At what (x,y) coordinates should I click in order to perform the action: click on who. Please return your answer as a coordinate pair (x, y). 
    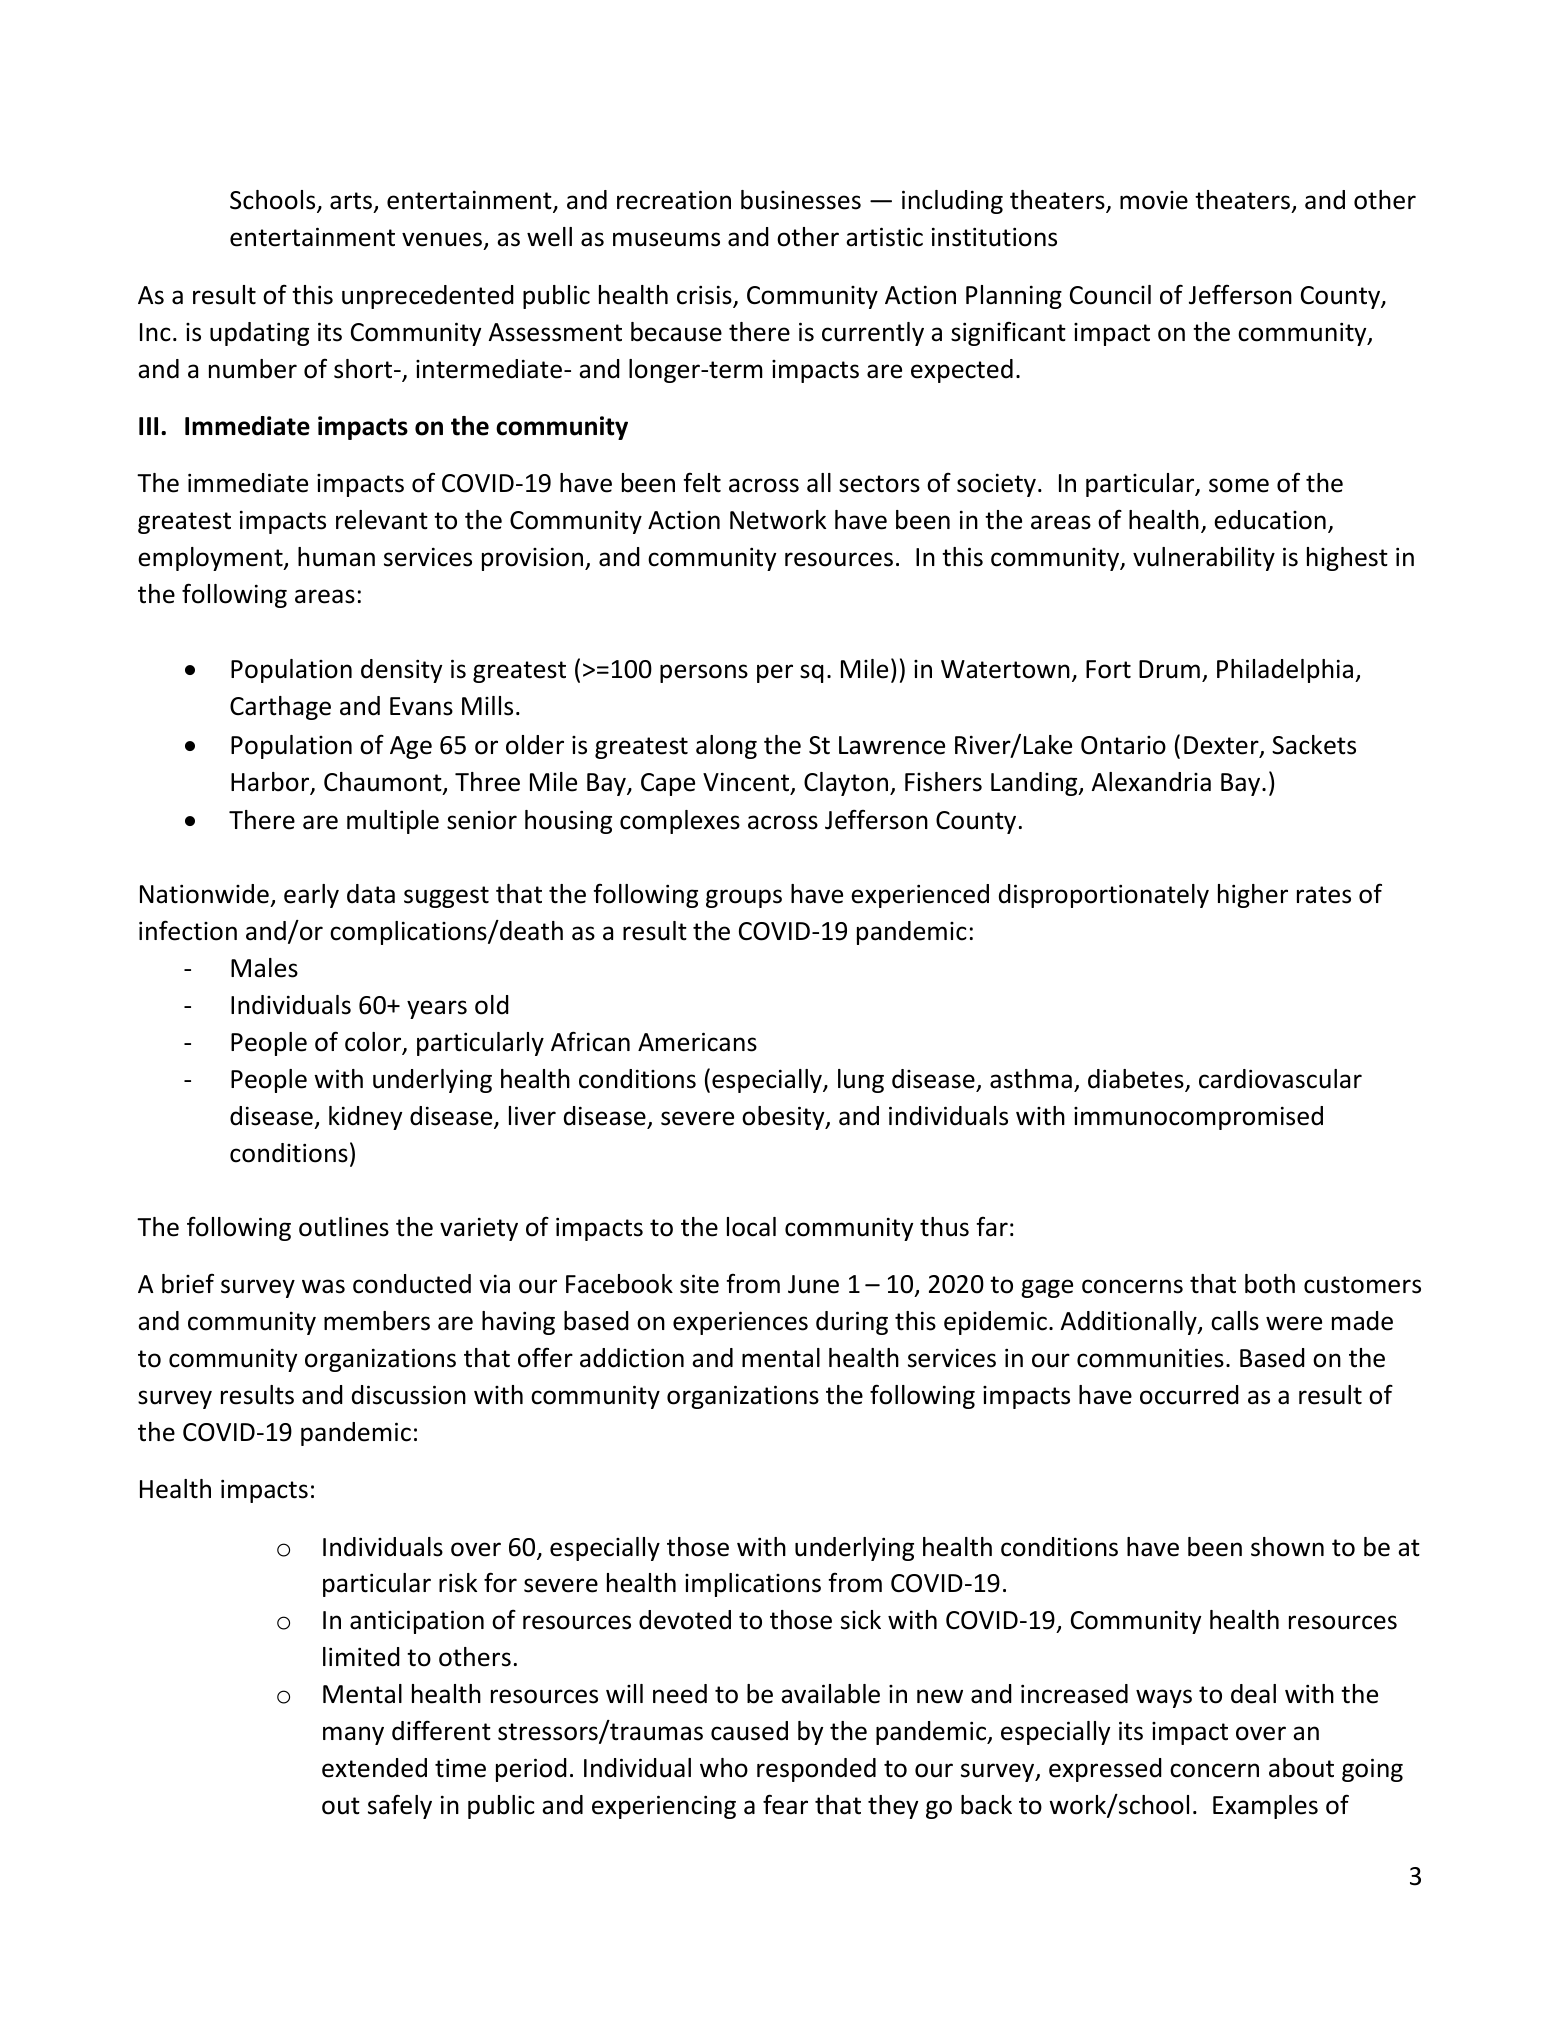
    Looking at the image, I should click on (724, 1768).
